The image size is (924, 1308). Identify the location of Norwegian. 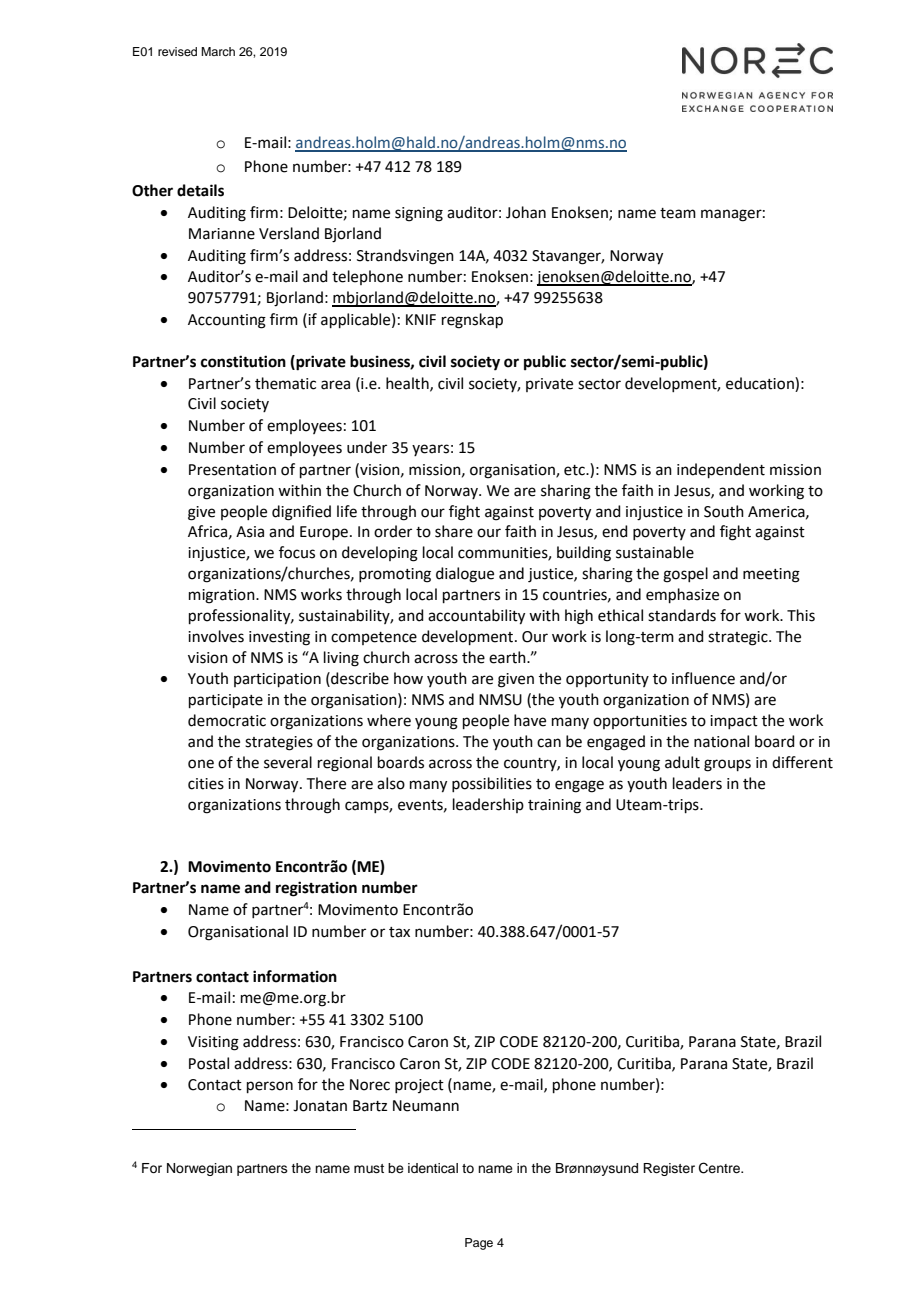
(199, 1169).
